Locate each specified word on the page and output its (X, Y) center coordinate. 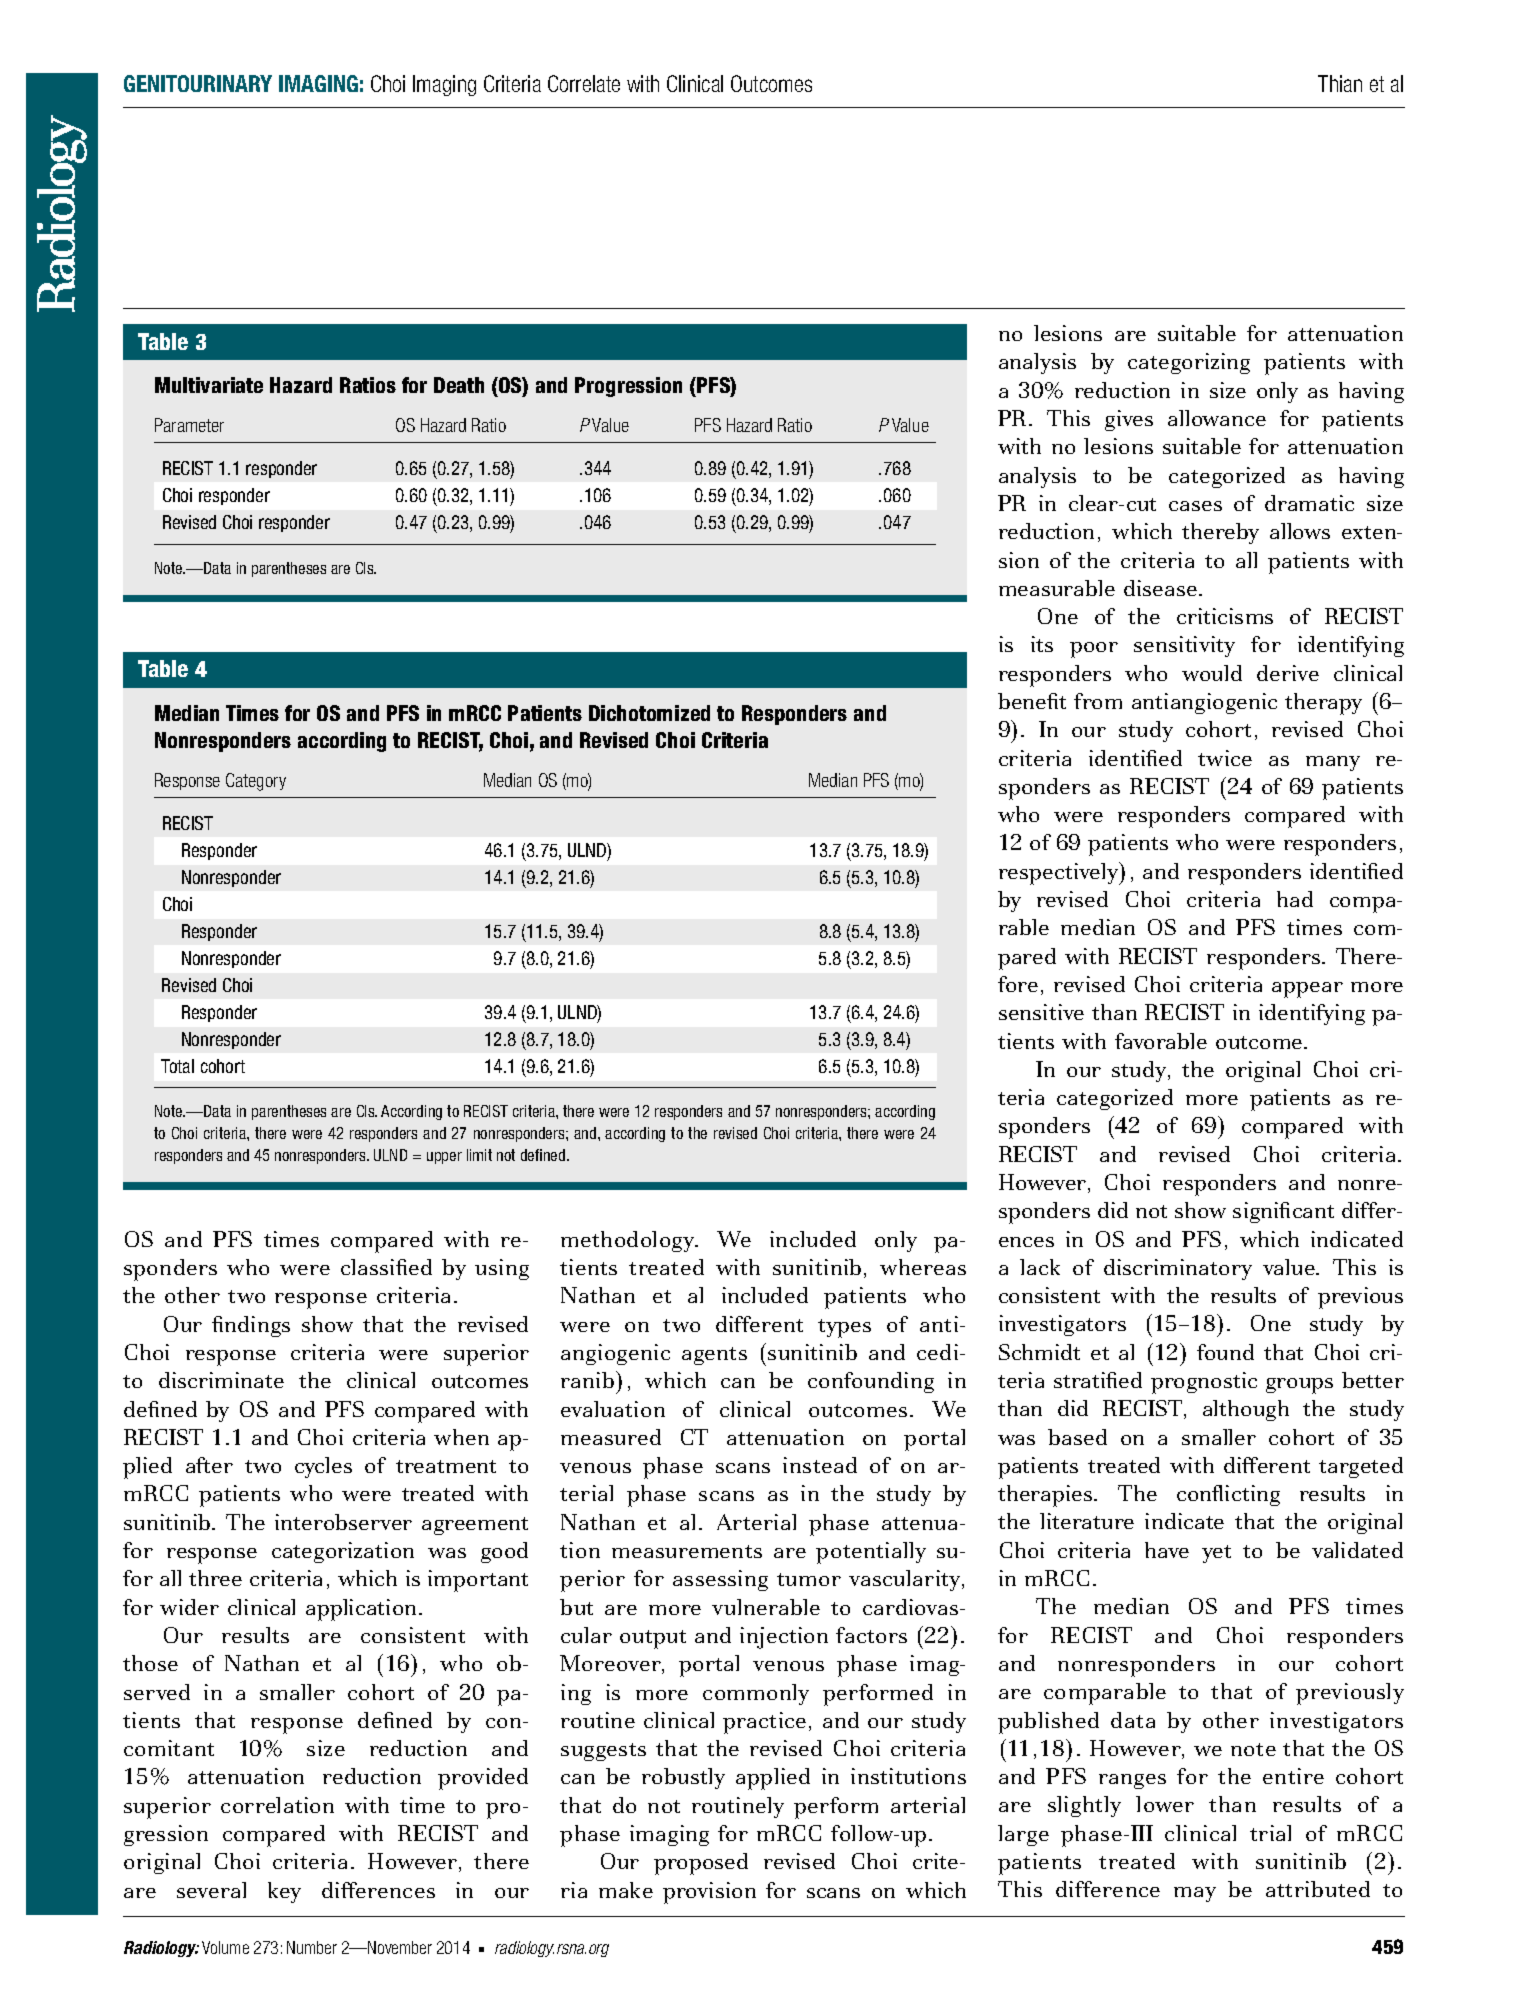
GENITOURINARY (198, 83)
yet (1216, 1554)
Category (256, 782)
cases (1195, 506)
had (1295, 899)
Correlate (584, 83)
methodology (629, 1241)
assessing (720, 1580)
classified (386, 1267)
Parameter (189, 425)
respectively (1060, 873)
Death (459, 385)
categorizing (1189, 363)
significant (1283, 1212)
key (284, 1892)
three (215, 1578)
